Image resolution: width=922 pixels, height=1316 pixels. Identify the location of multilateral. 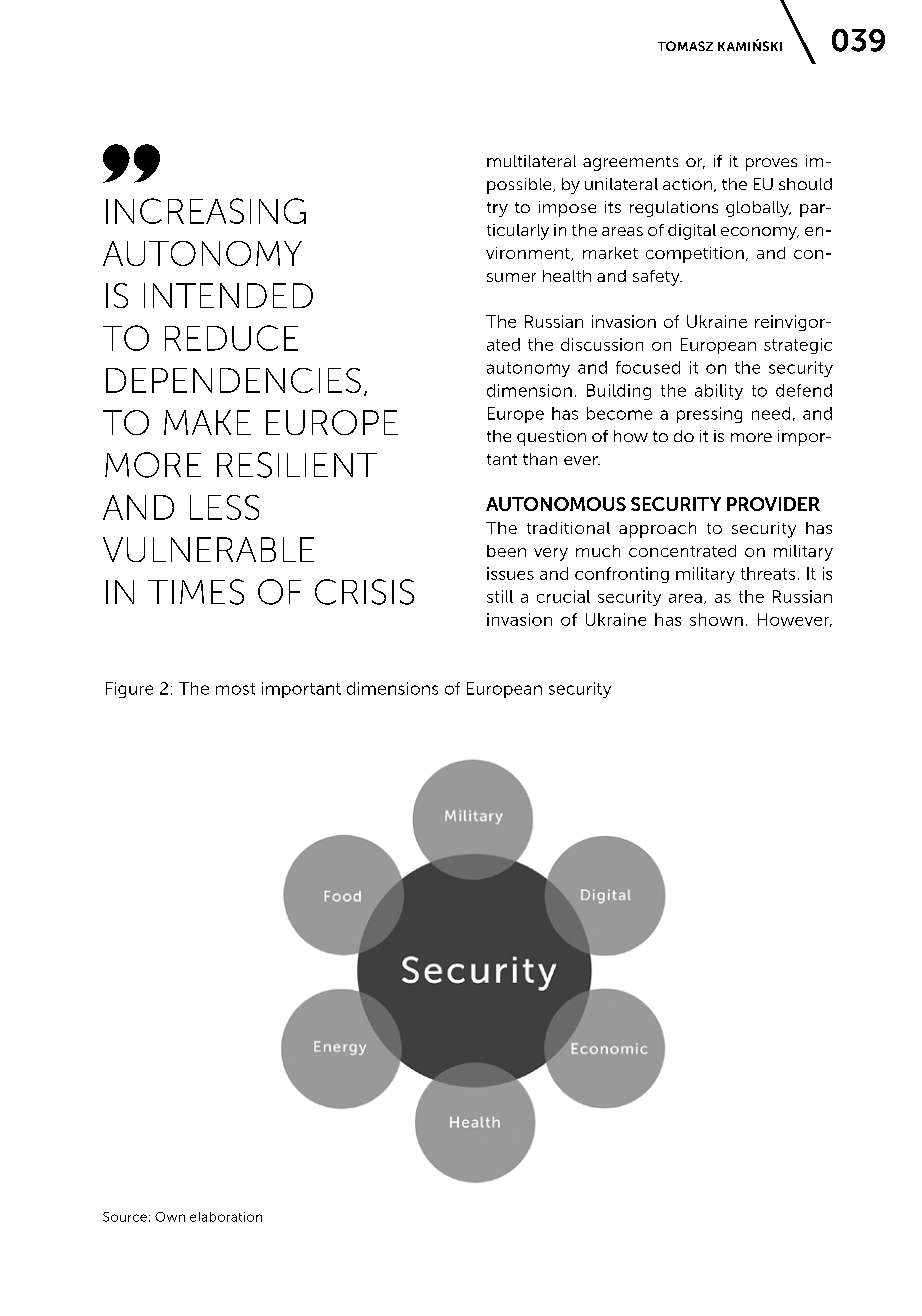
(531, 161).
